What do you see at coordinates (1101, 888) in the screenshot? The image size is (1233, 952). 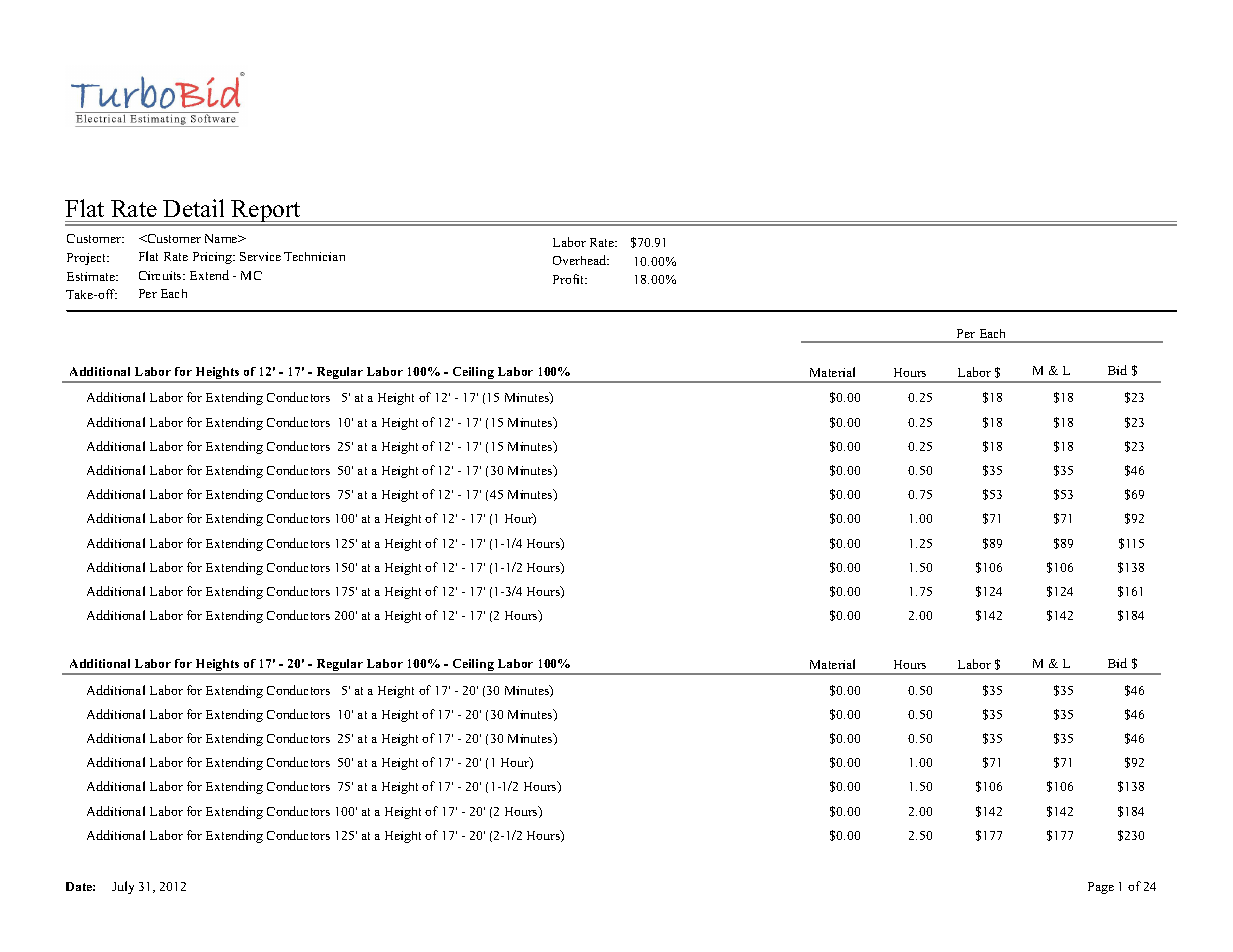 I see `Page` at bounding box center [1101, 888].
